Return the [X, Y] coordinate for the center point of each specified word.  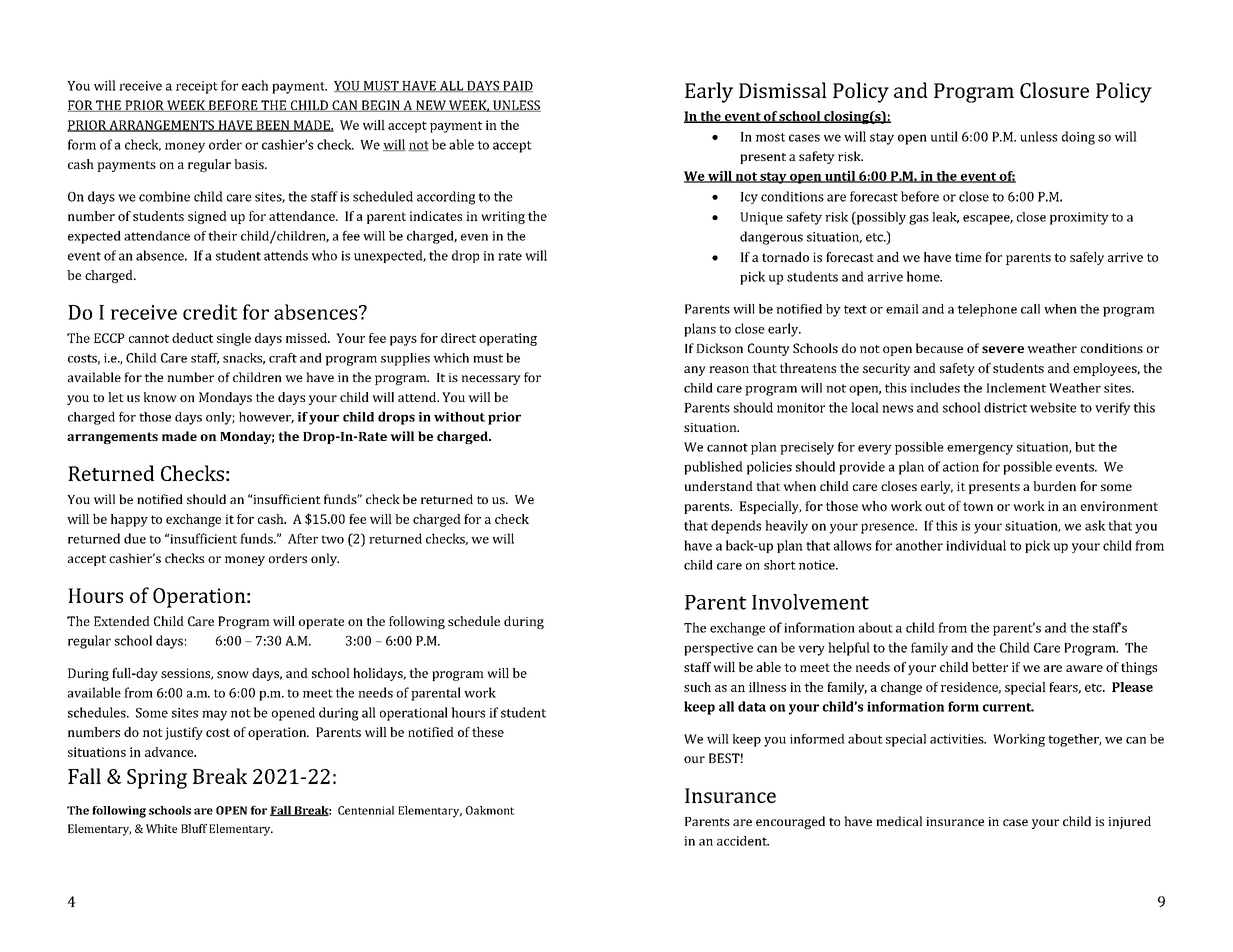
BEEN [273, 126]
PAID [517, 86]
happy [129, 520]
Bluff [194, 828]
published [713, 468]
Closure [1054, 90]
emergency [980, 450]
